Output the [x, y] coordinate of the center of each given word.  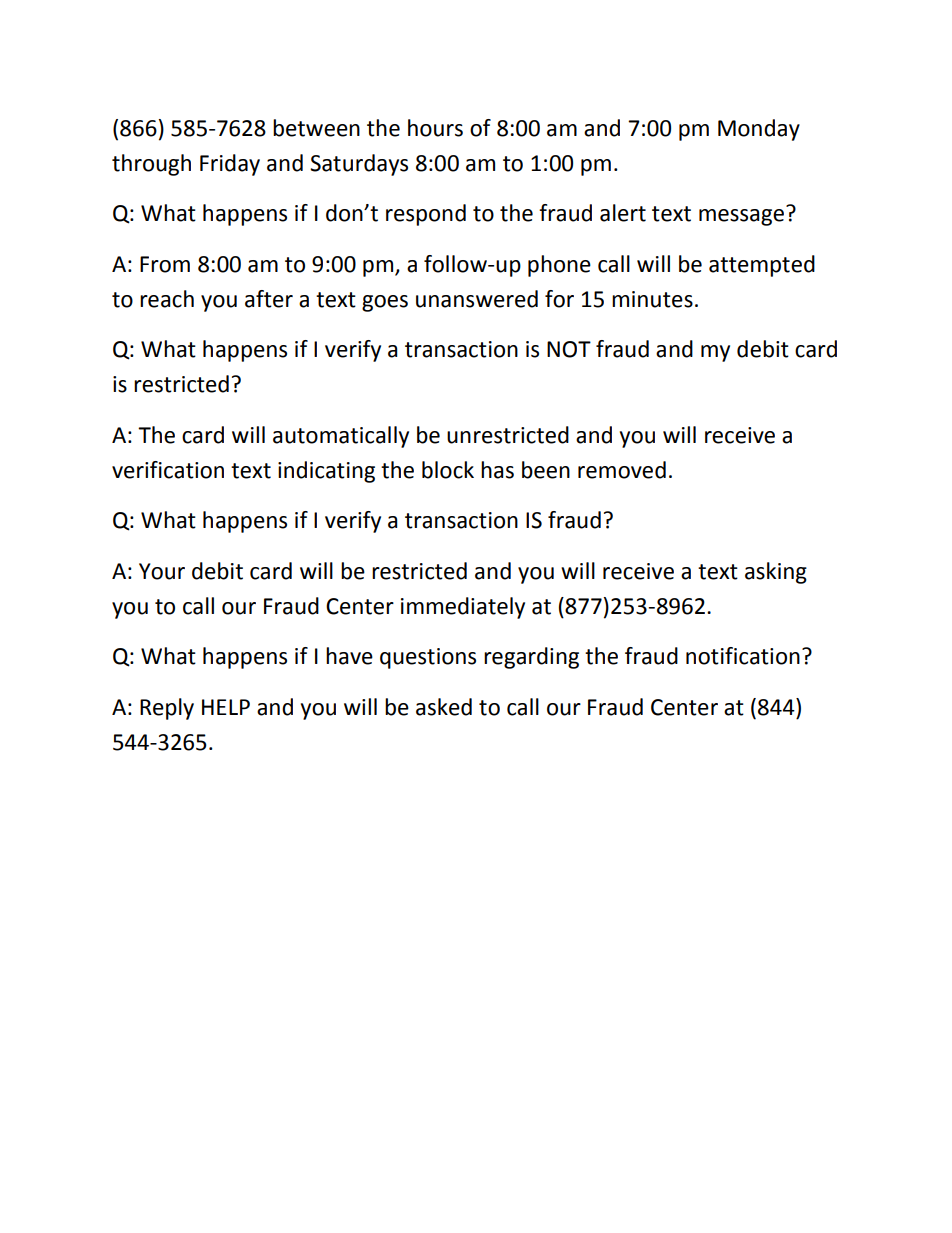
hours [435, 128]
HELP [226, 707]
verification [168, 470]
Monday [759, 130]
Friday [230, 165]
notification [743, 656]
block [448, 470]
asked [444, 707]
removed [622, 470]
